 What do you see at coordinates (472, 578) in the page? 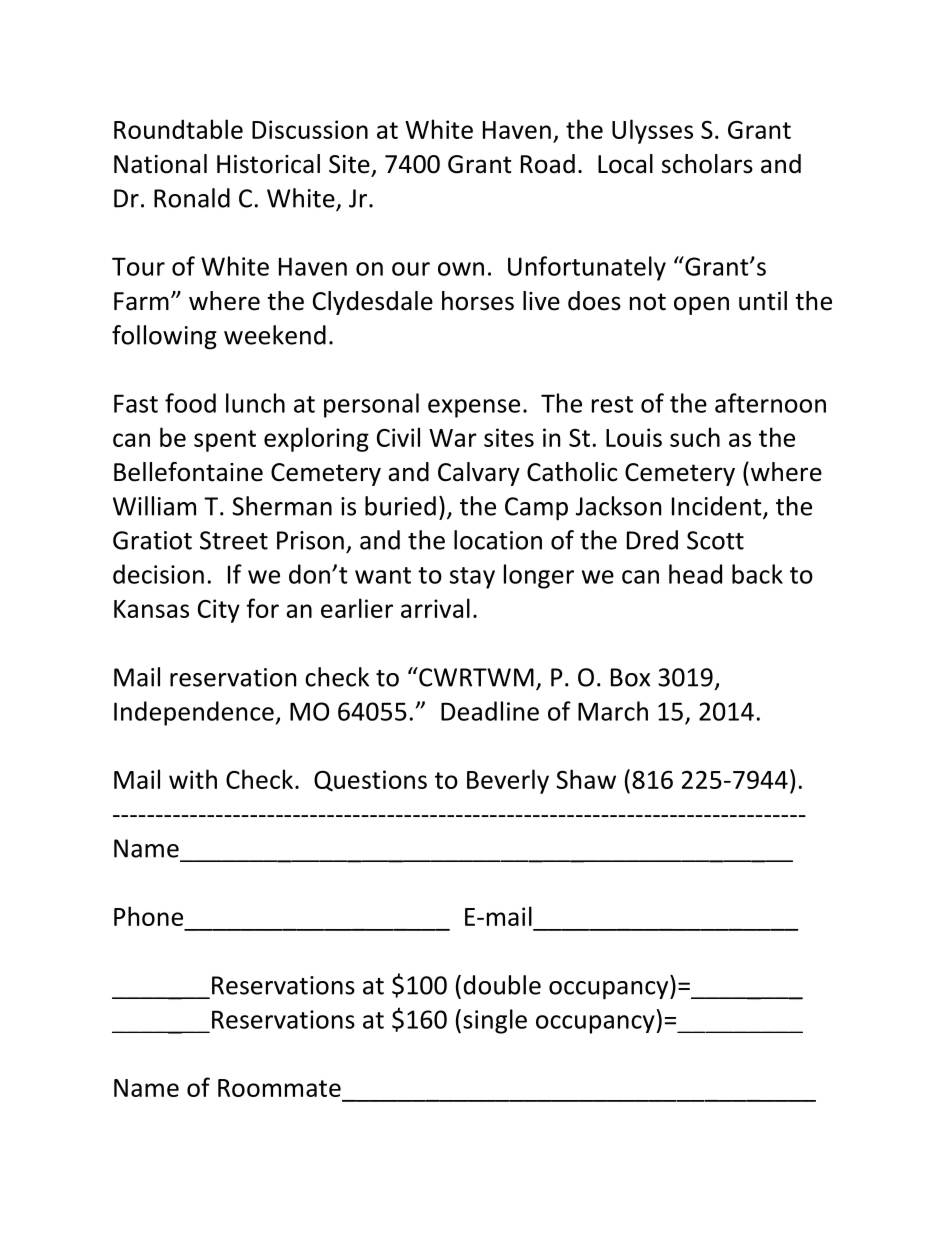
I see `stay` at bounding box center [472, 578].
